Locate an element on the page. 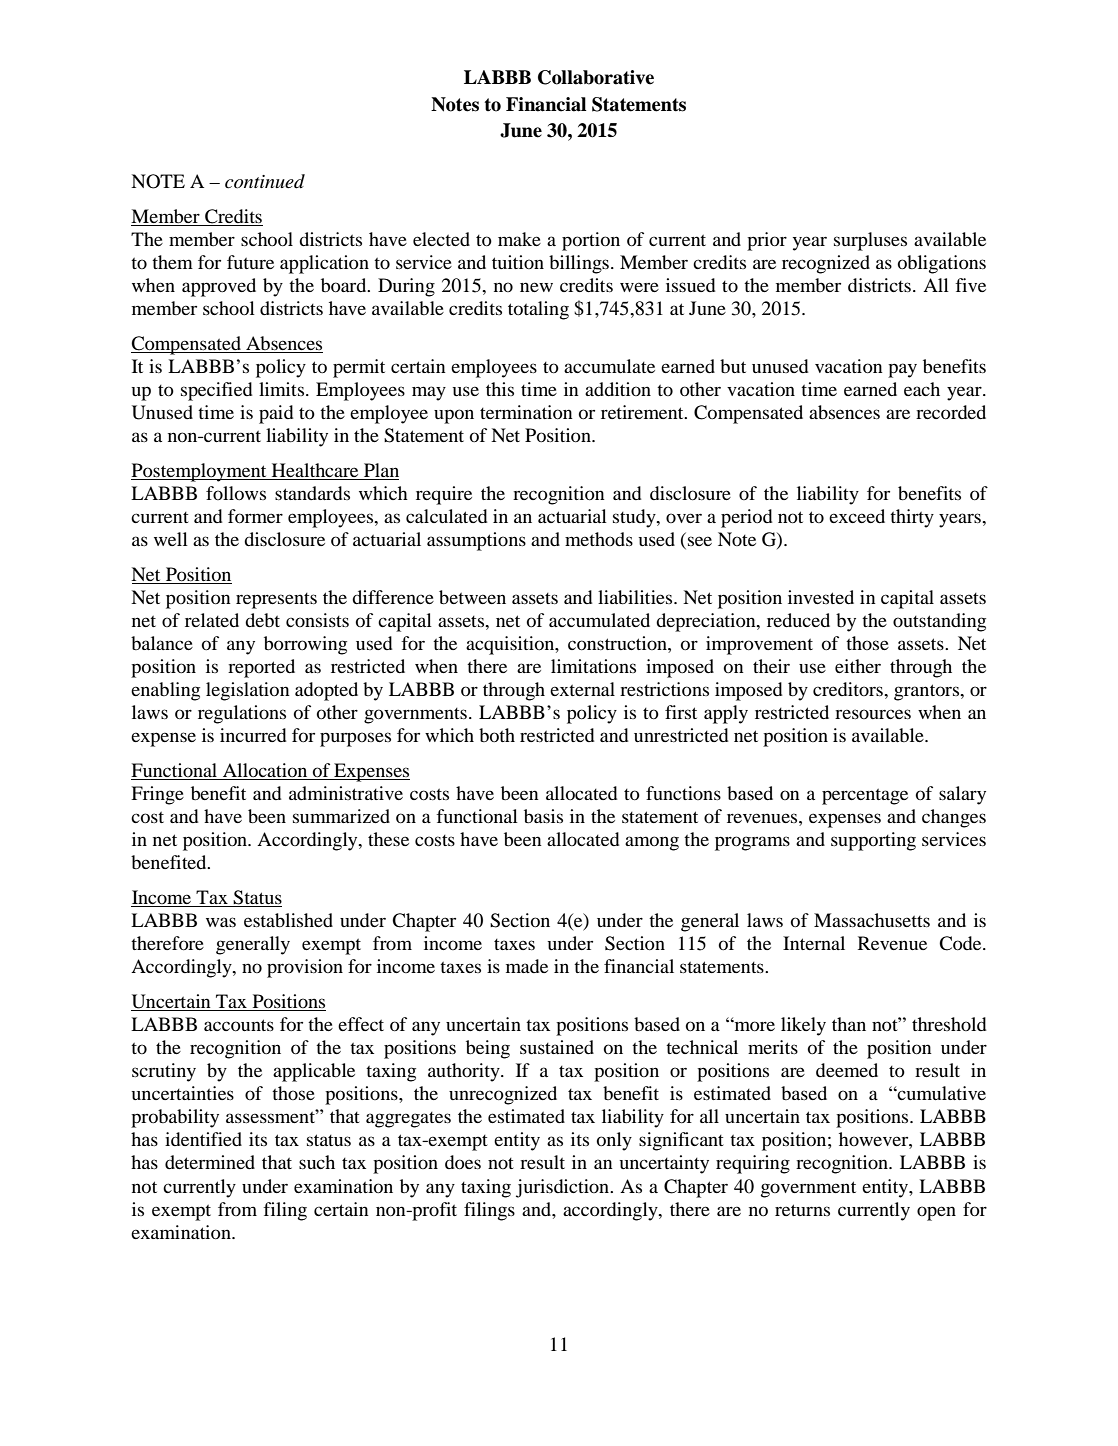 This page has width=1118, height=1446. Allocation is located at coordinates (265, 771).
